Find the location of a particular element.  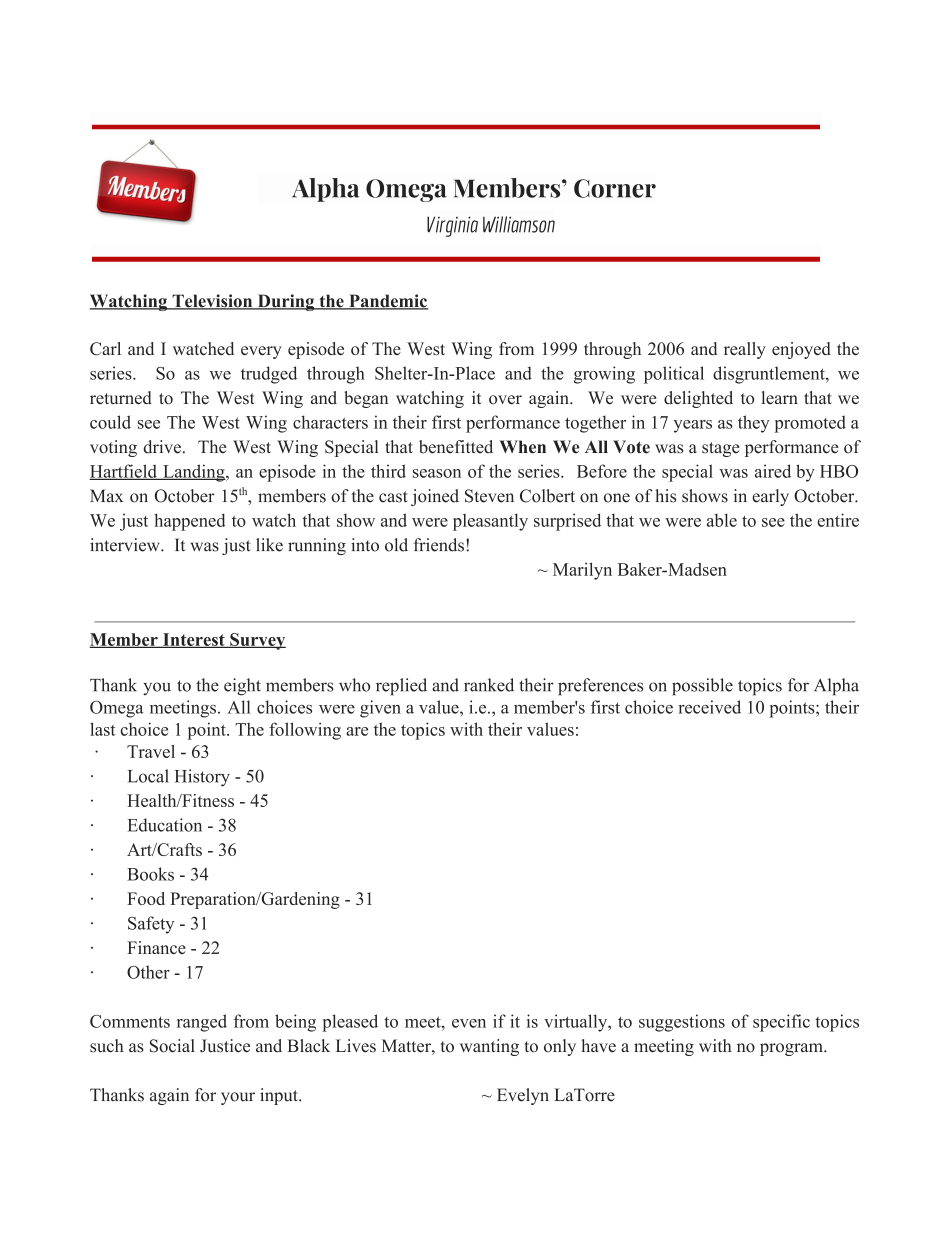

Social is located at coordinates (172, 1046).
